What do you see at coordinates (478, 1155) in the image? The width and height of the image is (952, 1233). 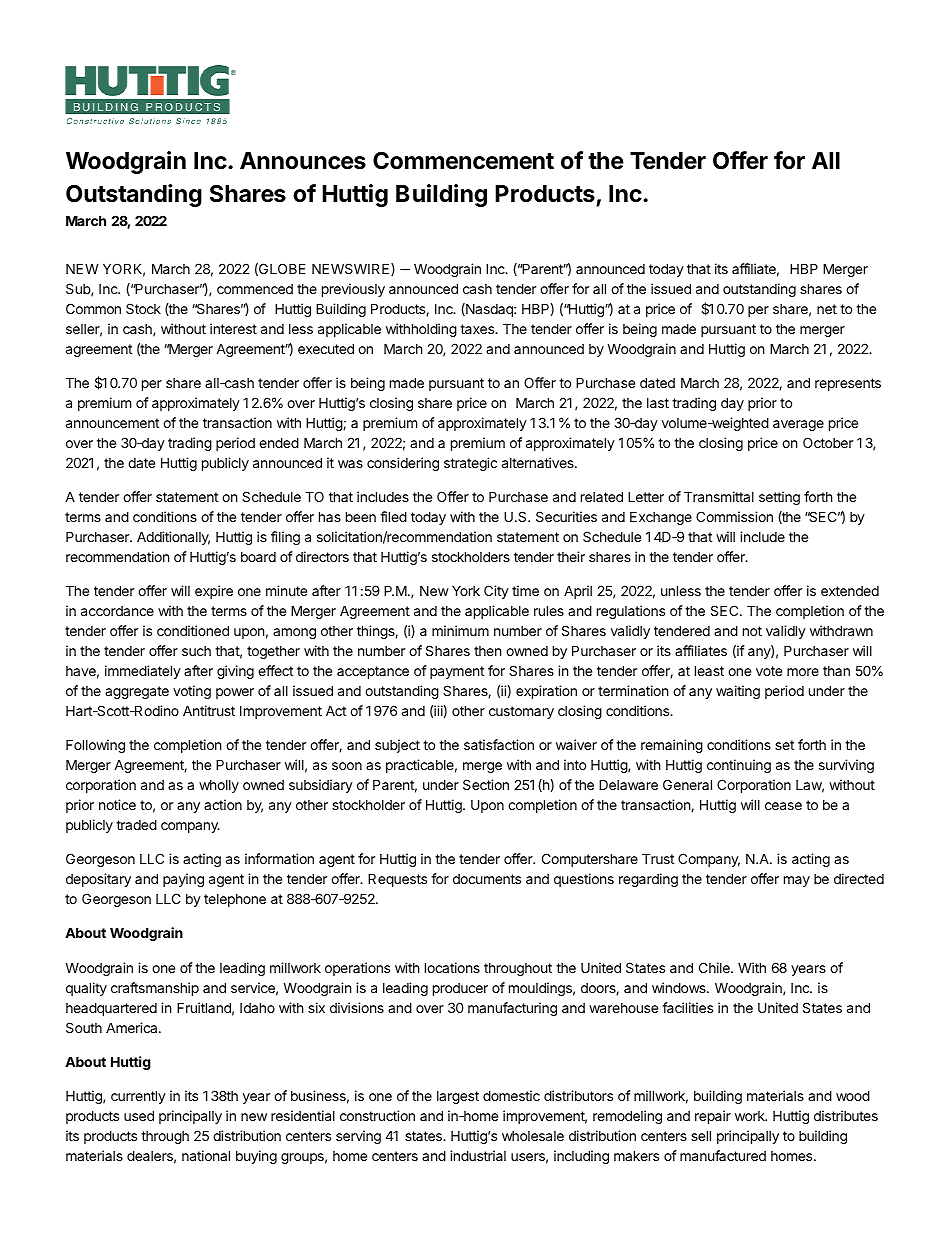 I see `industrial` at bounding box center [478, 1155].
